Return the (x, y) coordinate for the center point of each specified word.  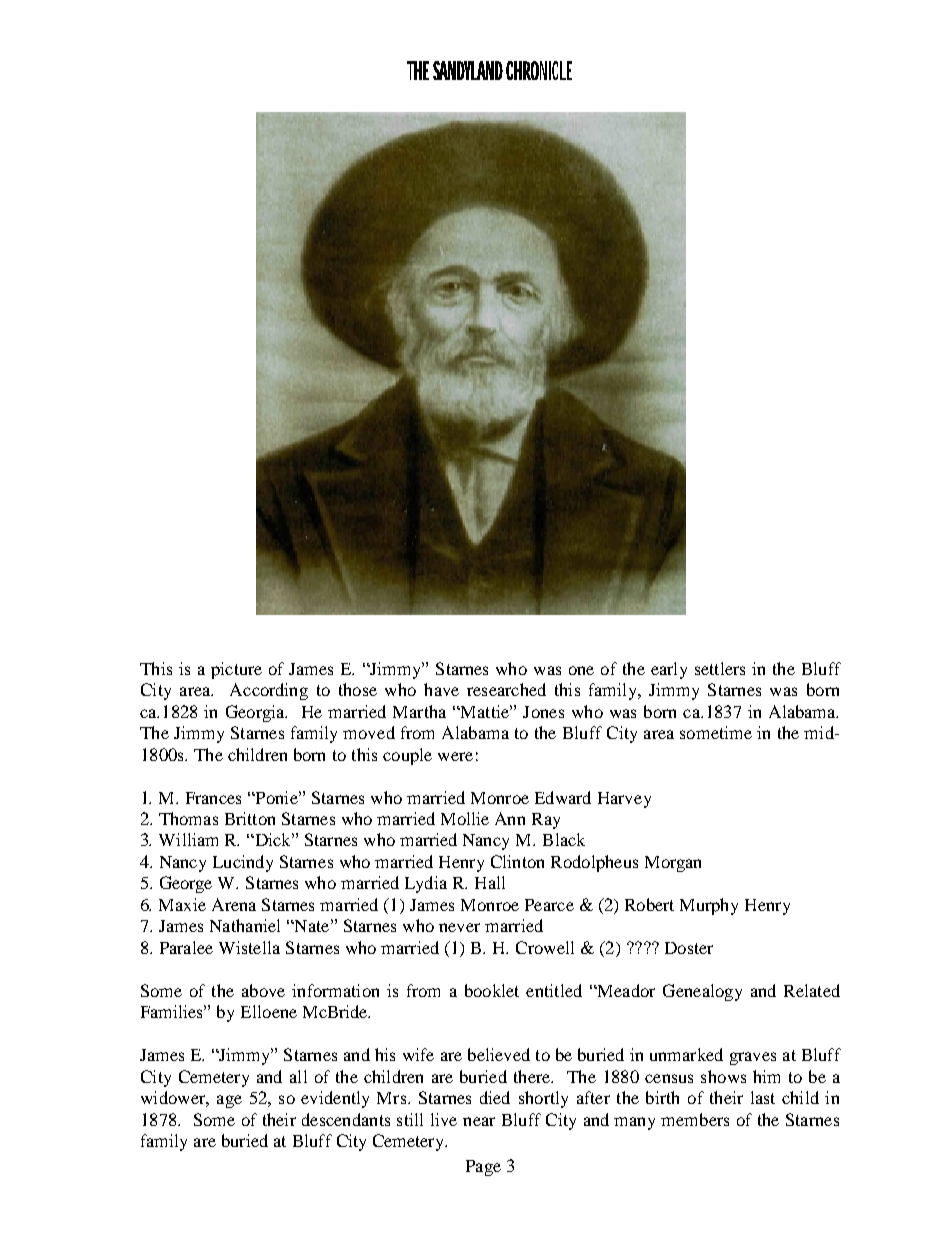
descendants (346, 1119)
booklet (492, 990)
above (263, 990)
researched (506, 689)
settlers (720, 668)
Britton (250, 818)
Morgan (673, 864)
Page (483, 1168)
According (269, 691)
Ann (510, 818)
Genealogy (702, 992)
